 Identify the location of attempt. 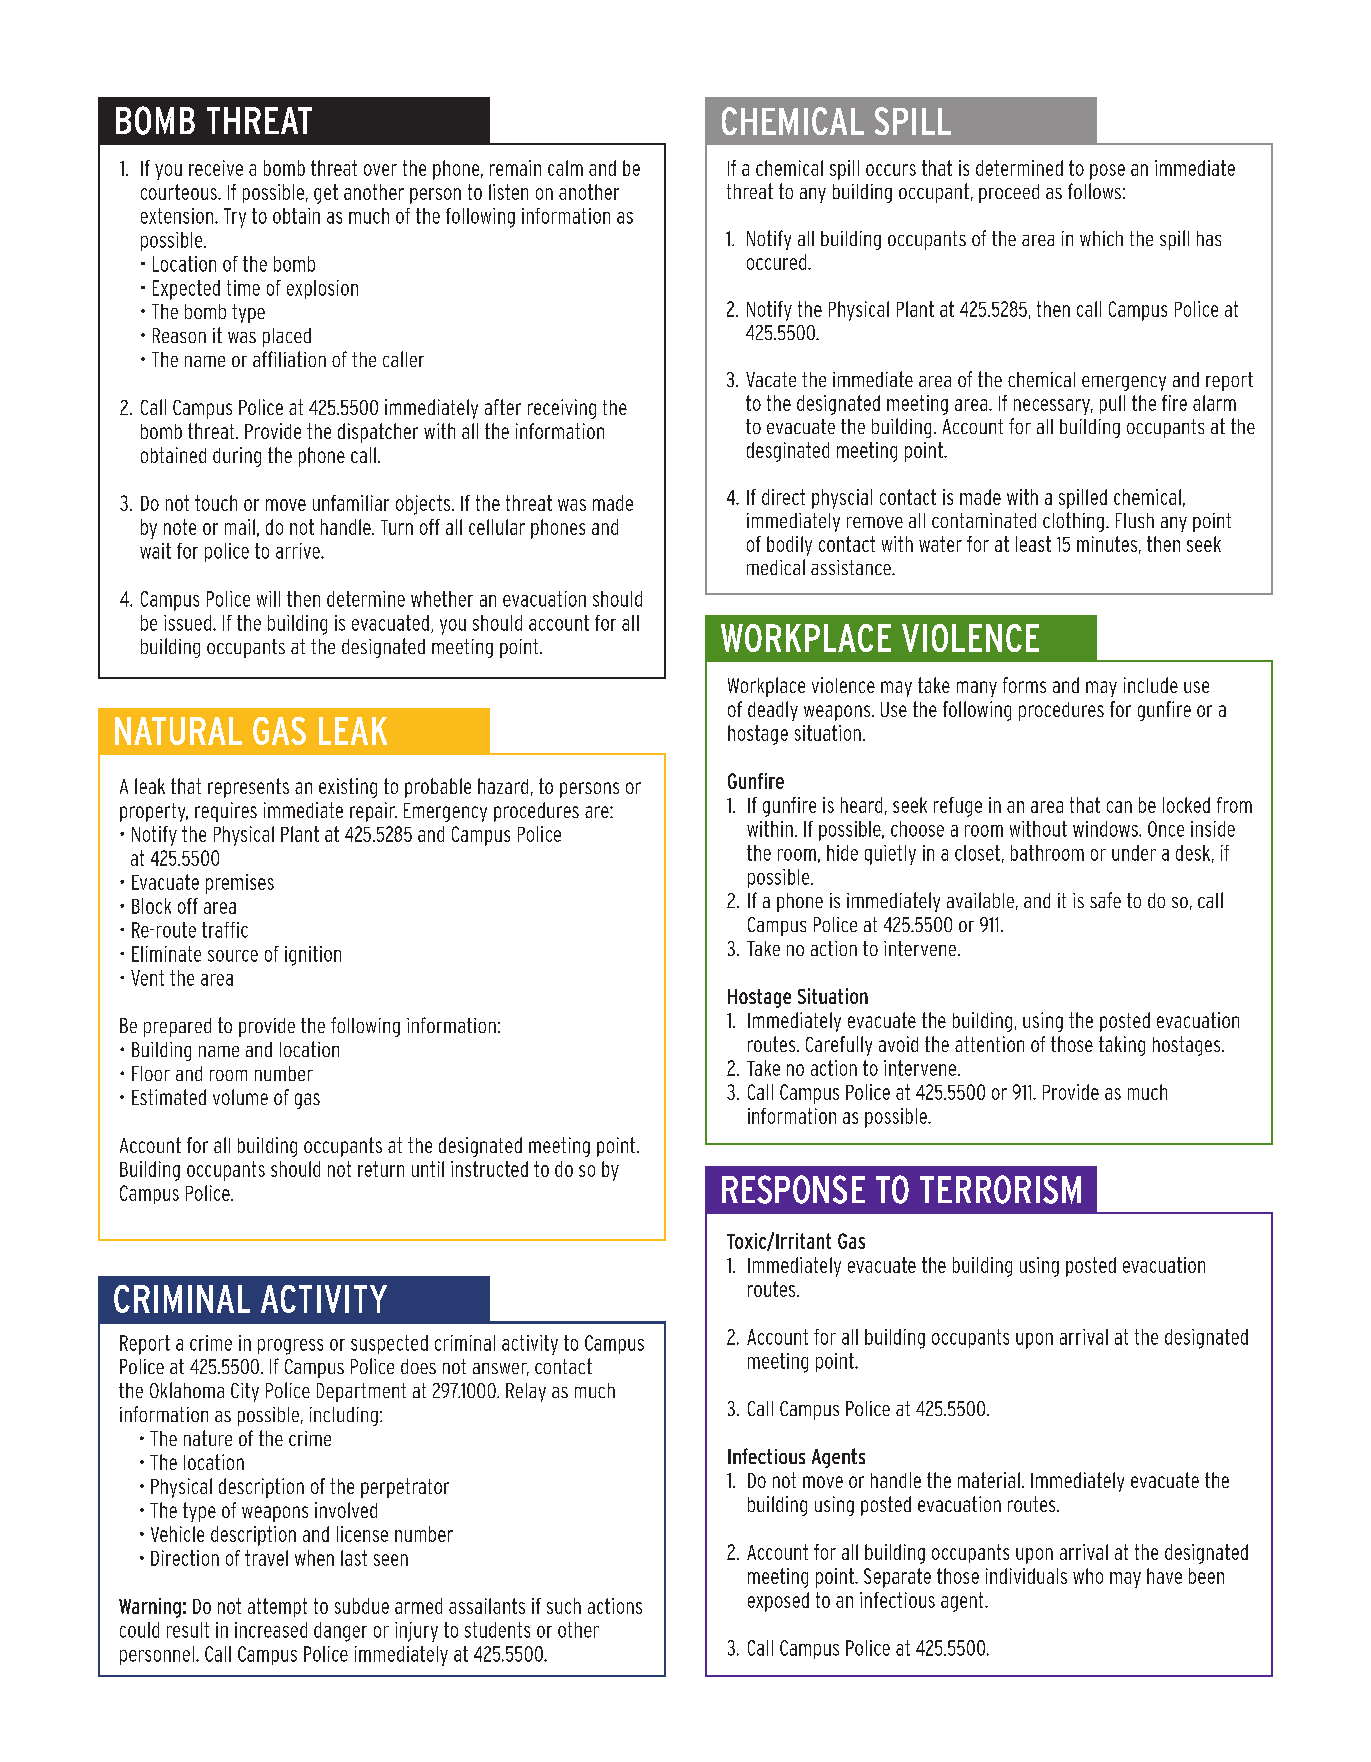
(277, 1607).
